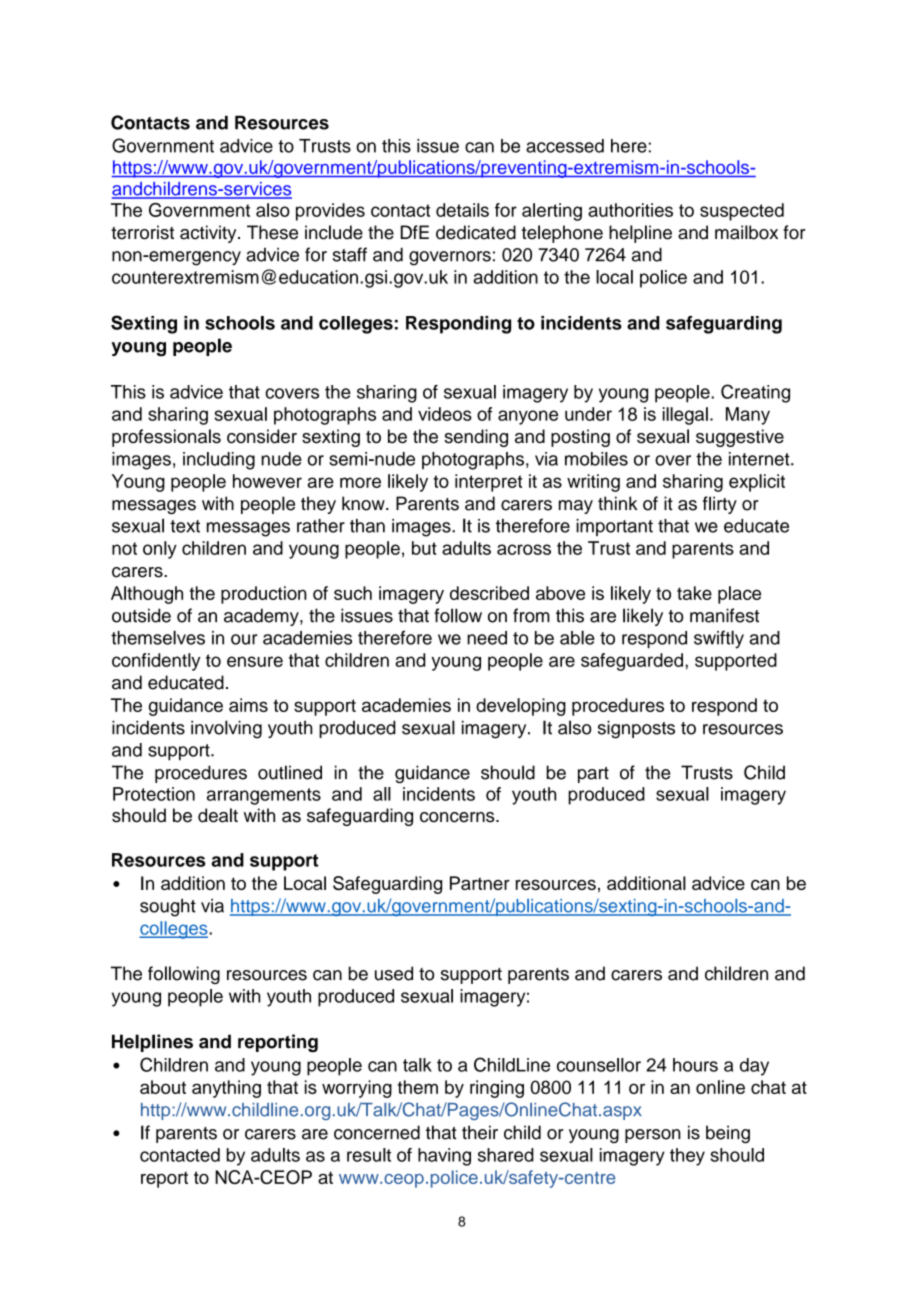 This image has height=1308, width=924. Describe the element at coordinates (630, 210) in the image. I see `authorities` at that location.
